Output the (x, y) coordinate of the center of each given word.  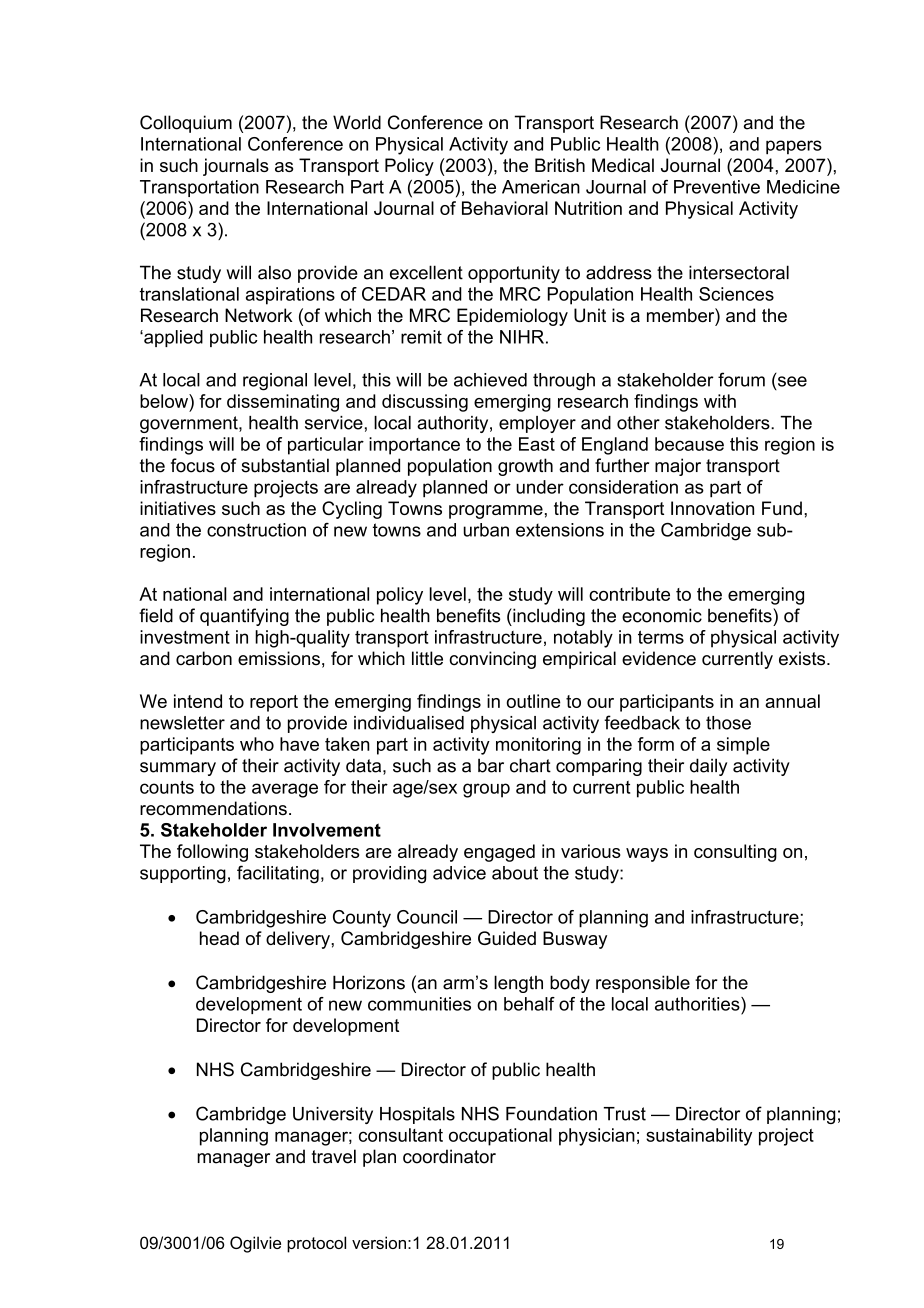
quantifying (244, 617)
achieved (490, 380)
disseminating (283, 403)
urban (486, 530)
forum (741, 379)
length (518, 984)
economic (662, 615)
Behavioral (505, 208)
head (219, 938)
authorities (698, 1004)
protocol (316, 1244)
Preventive (717, 187)
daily (708, 767)
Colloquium (186, 124)
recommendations (213, 808)
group (486, 790)
